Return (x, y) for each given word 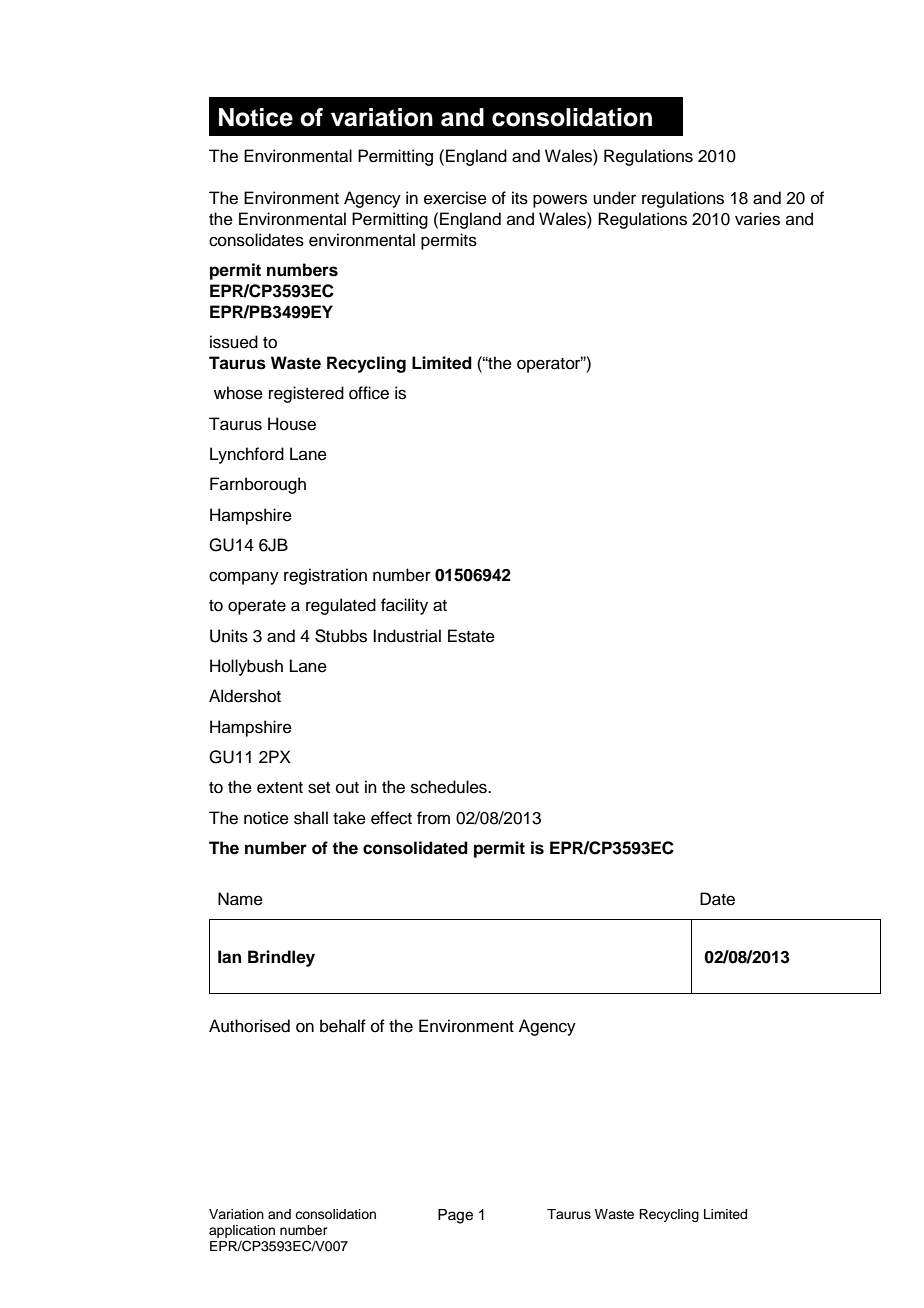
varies (757, 219)
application (242, 1231)
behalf (343, 1026)
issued (234, 342)
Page (455, 1216)
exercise (455, 198)
